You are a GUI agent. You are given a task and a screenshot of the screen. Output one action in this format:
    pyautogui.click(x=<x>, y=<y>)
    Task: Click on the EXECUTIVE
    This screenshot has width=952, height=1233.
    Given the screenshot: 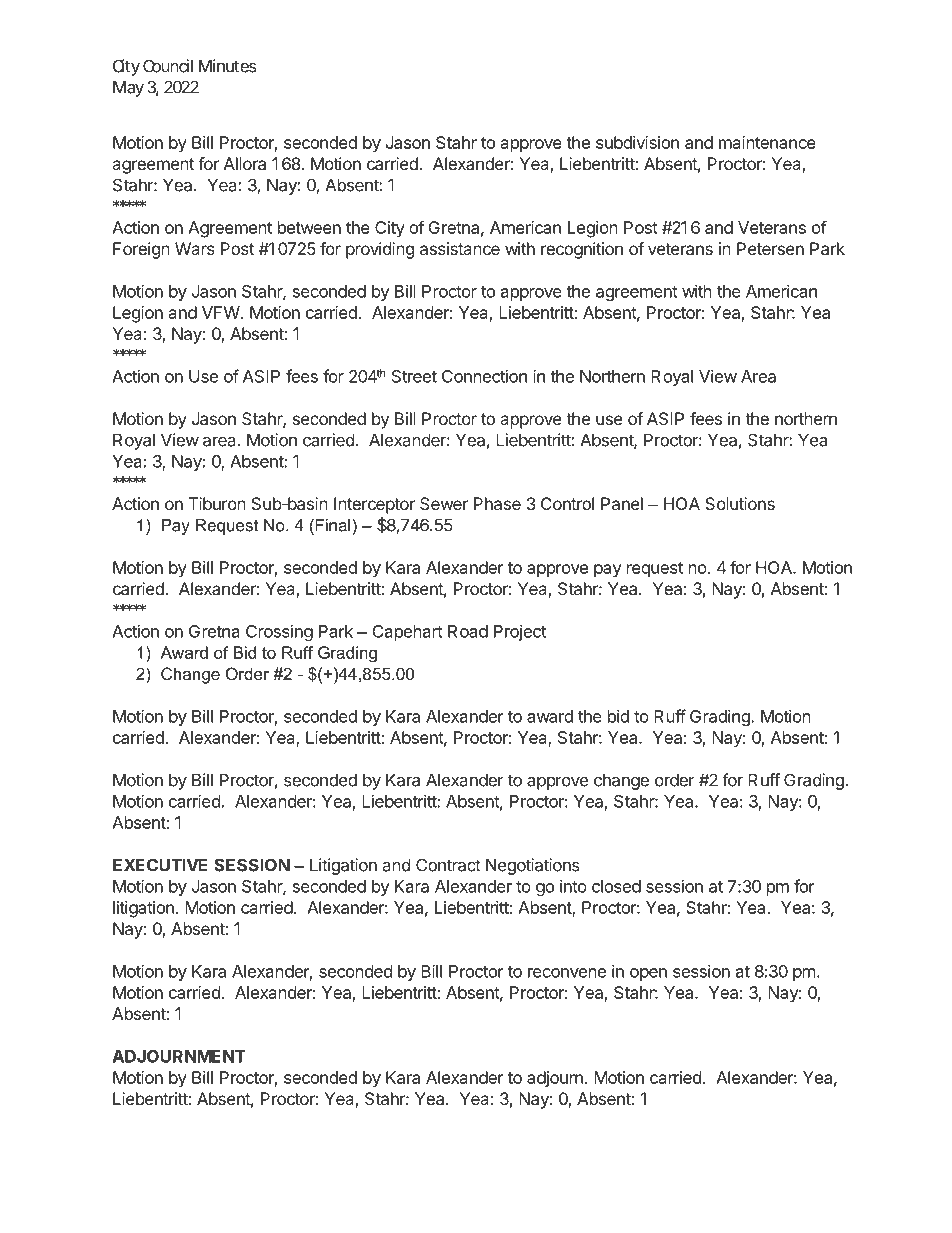 What is the action you would take?
    pyautogui.click(x=160, y=865)
